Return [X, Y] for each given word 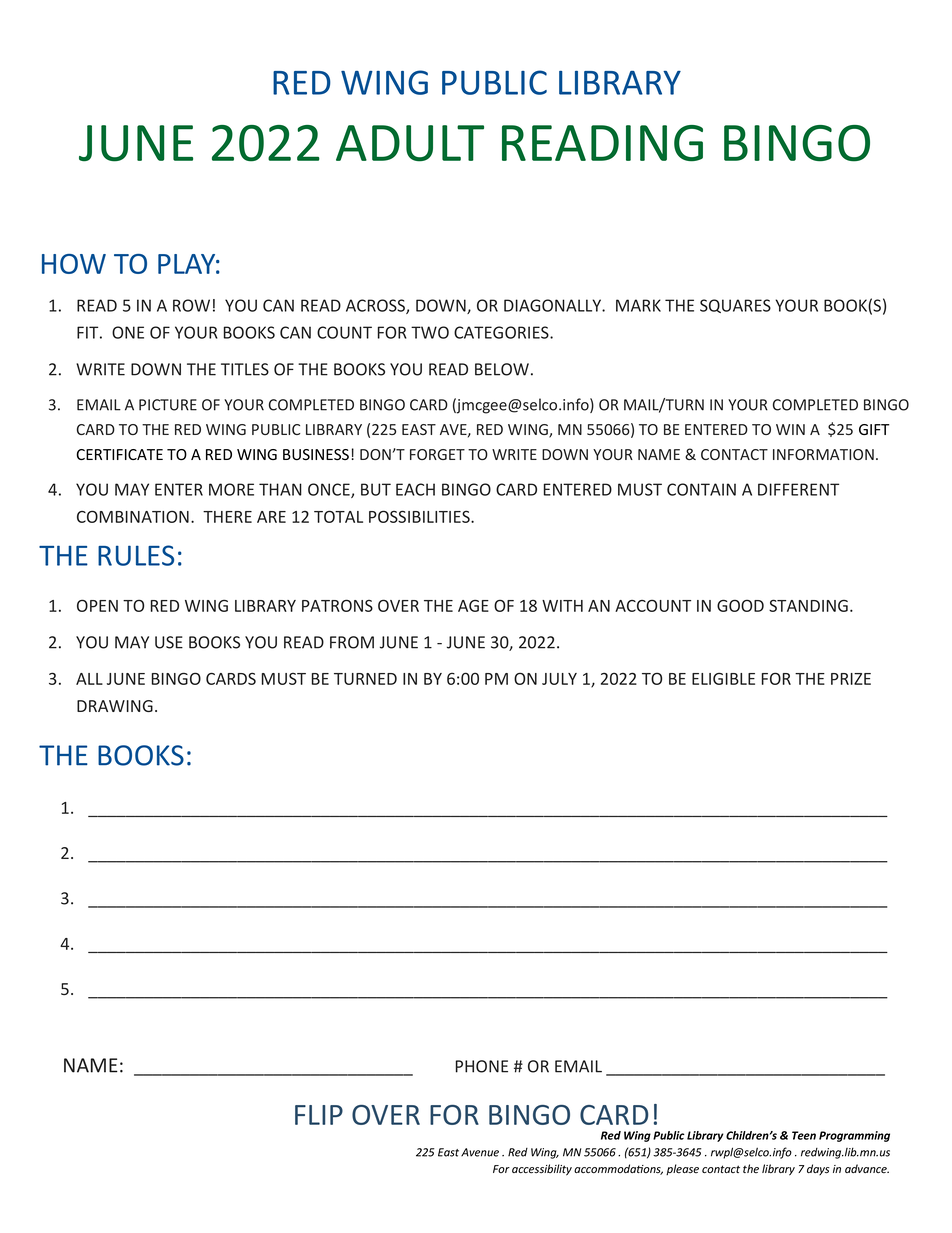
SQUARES [735, 306]
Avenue [480, 1152]
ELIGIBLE [723, 678]
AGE [473, 605]
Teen [804, 1135]
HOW [74, 264]
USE [169, 642]
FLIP [319, 1115]
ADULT [410, 143]
